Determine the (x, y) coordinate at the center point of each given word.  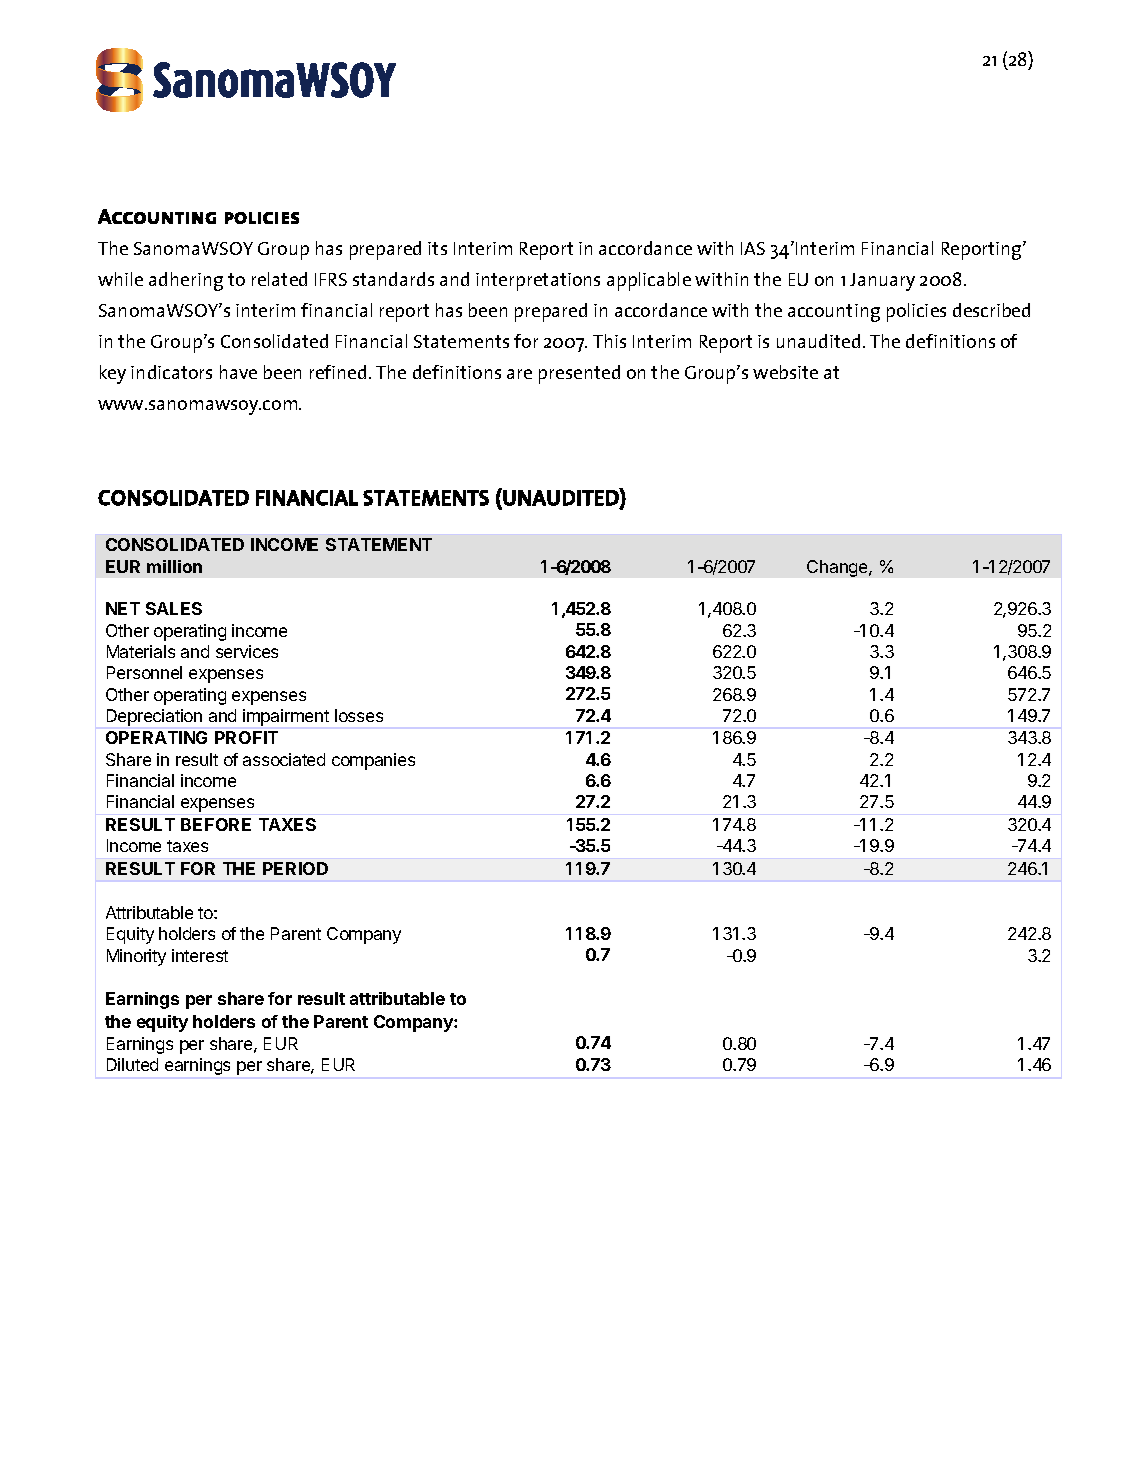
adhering (186, 281)
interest (200, 955)
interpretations (538, 282)
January (882, 282)
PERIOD (295, 868)
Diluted (132, 1064)
